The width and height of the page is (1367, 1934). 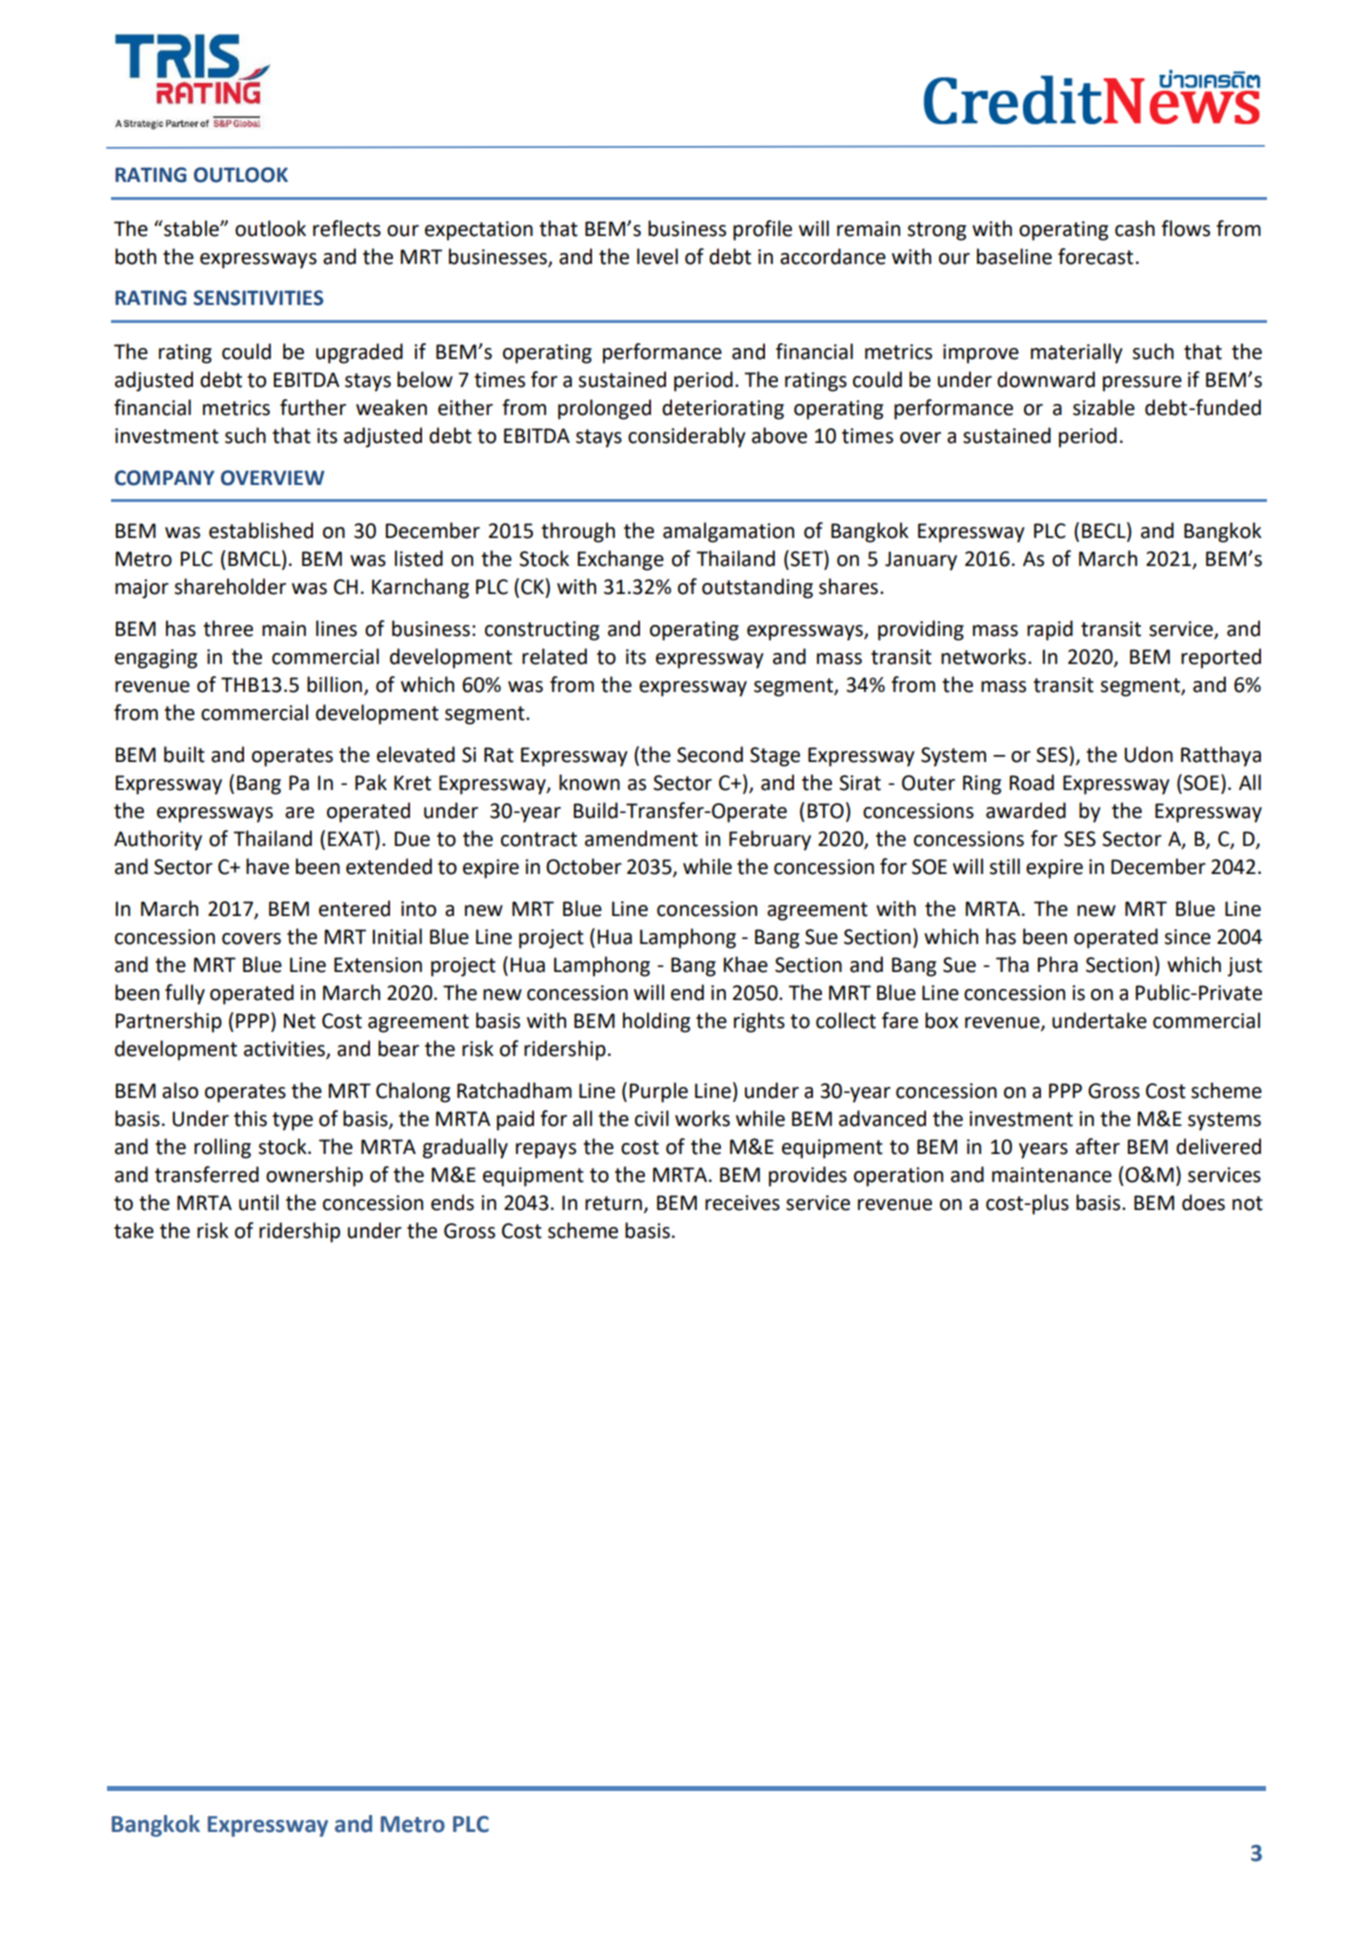 I want to click on sizable, so click(x=1104, y=407).
